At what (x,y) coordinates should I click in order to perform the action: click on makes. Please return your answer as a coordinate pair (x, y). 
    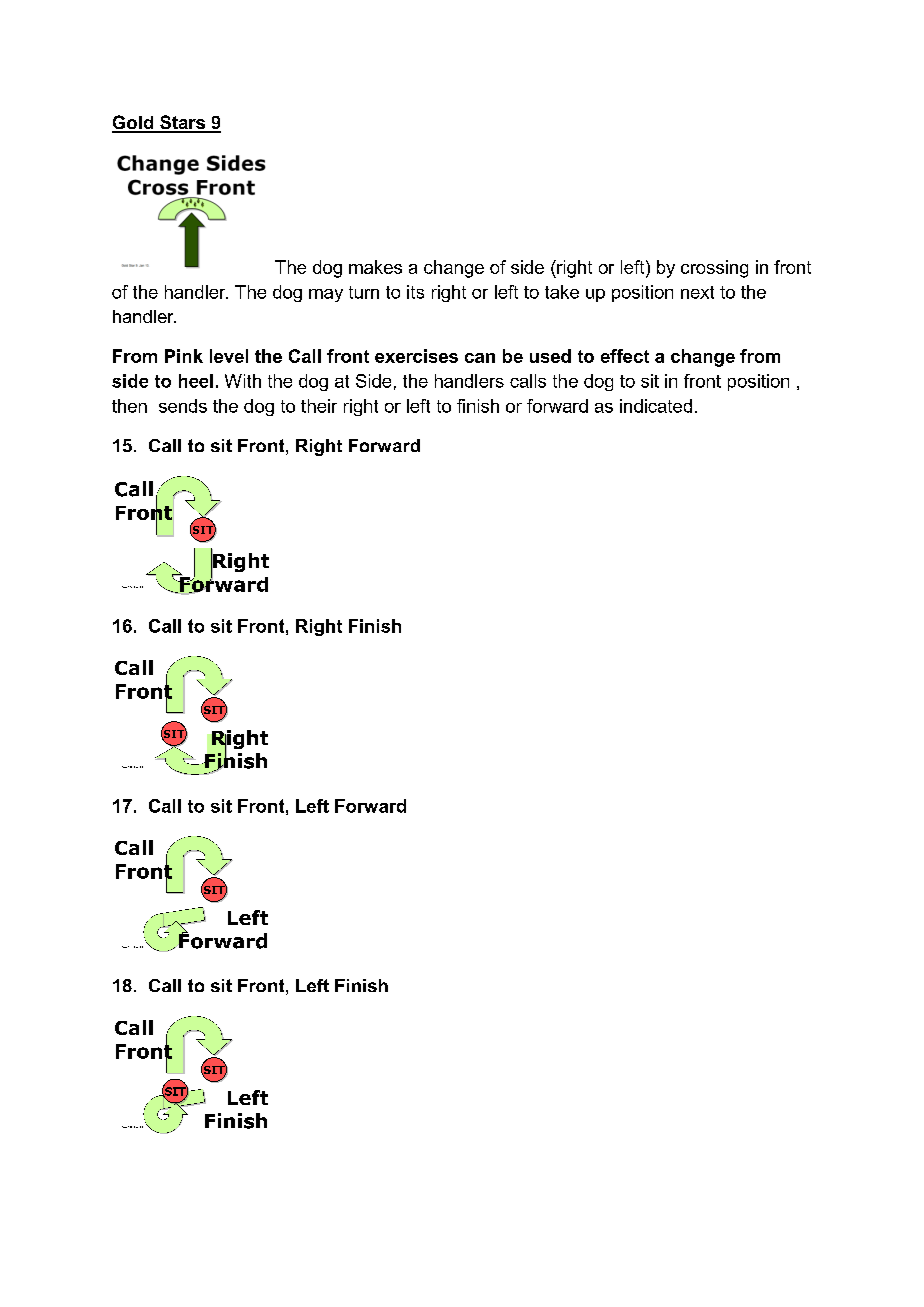
    Looking at the image, I should click on (375, 267).
